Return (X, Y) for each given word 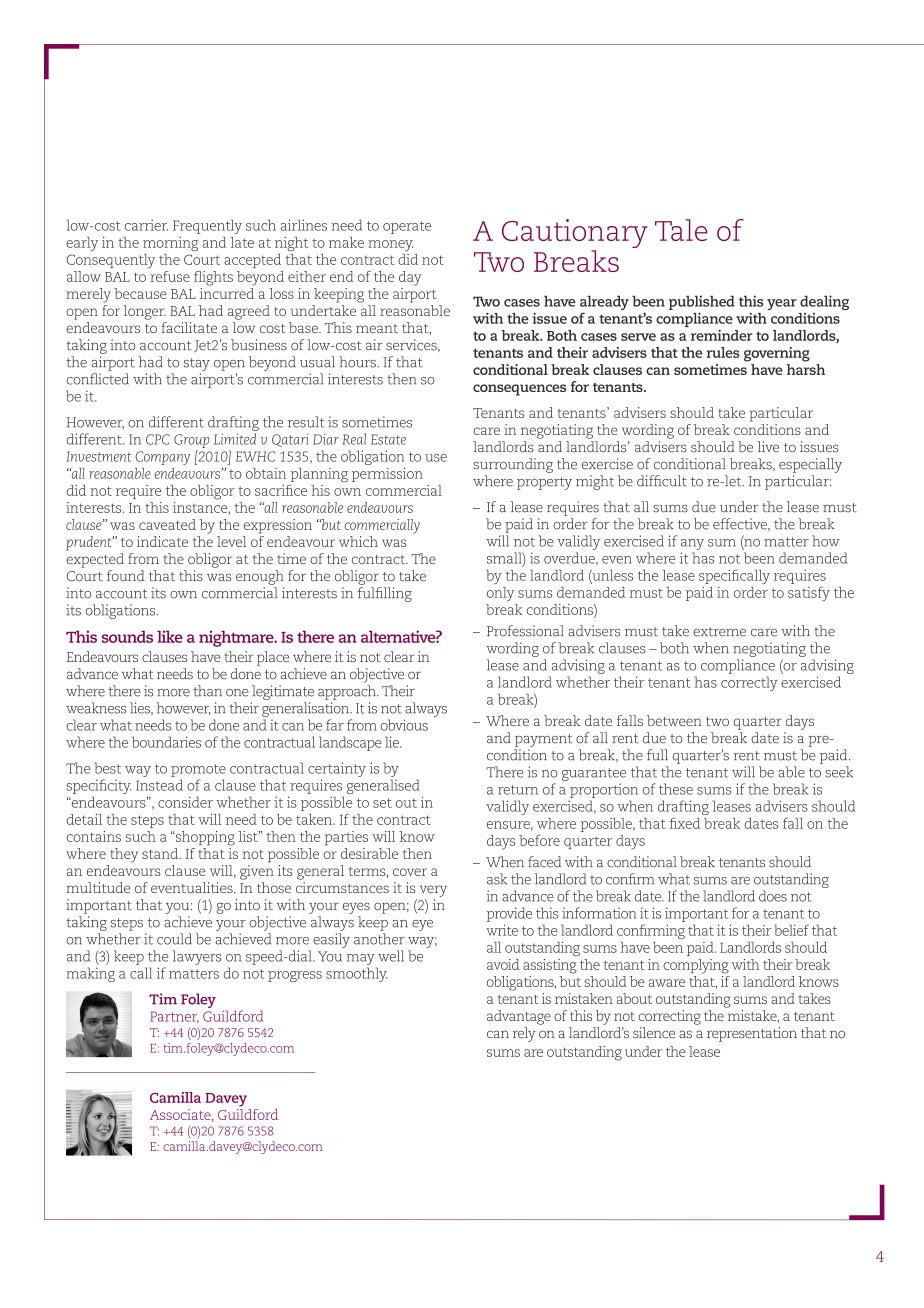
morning (170, 244)
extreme (719, 632)
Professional (525, 631)
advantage (519, 1017)
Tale (681, 230)
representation (752, 1034)
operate (407, 227)
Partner (174, 1017)
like (170, 636)
